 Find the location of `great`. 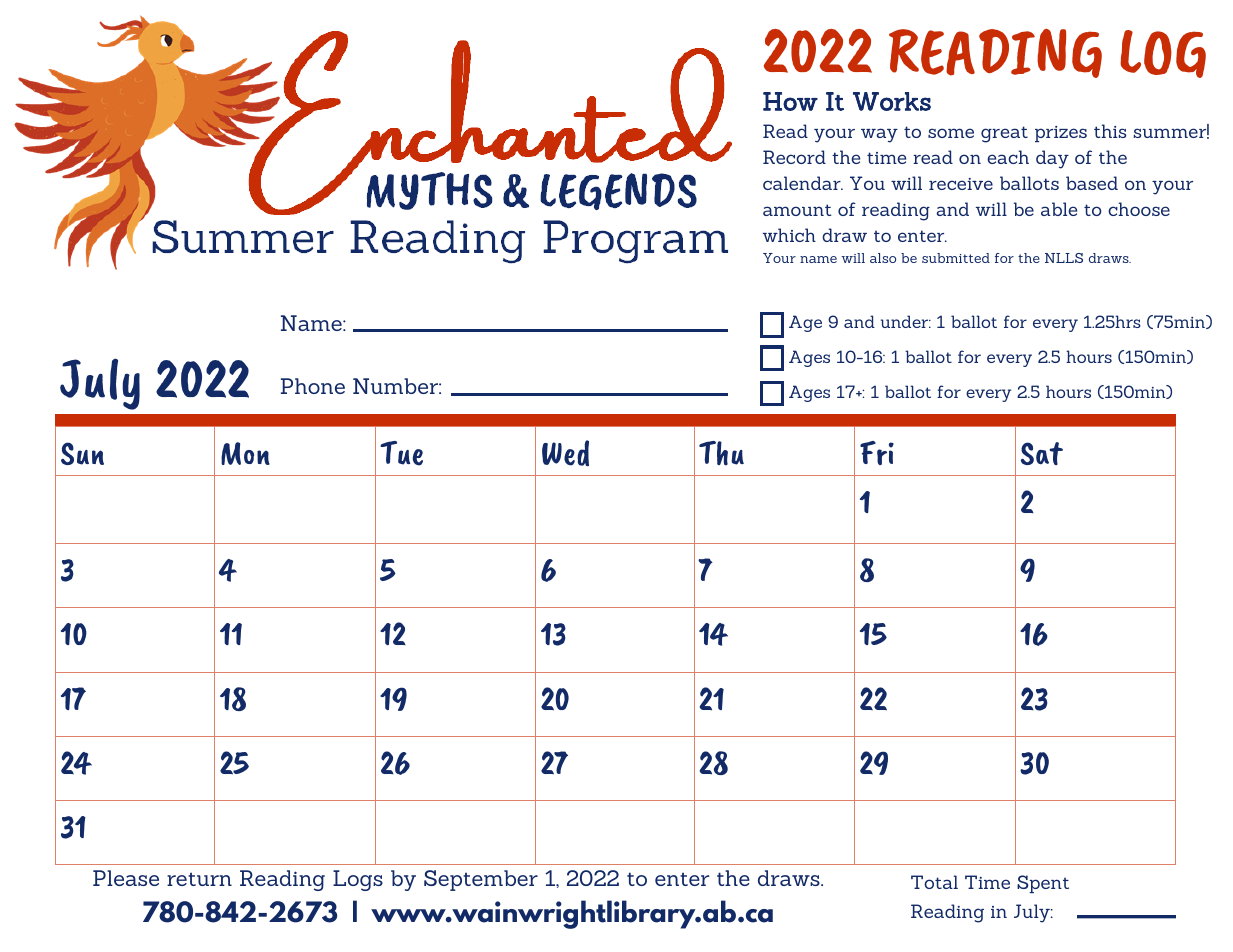

great is located at coordinates (1004, 134).
